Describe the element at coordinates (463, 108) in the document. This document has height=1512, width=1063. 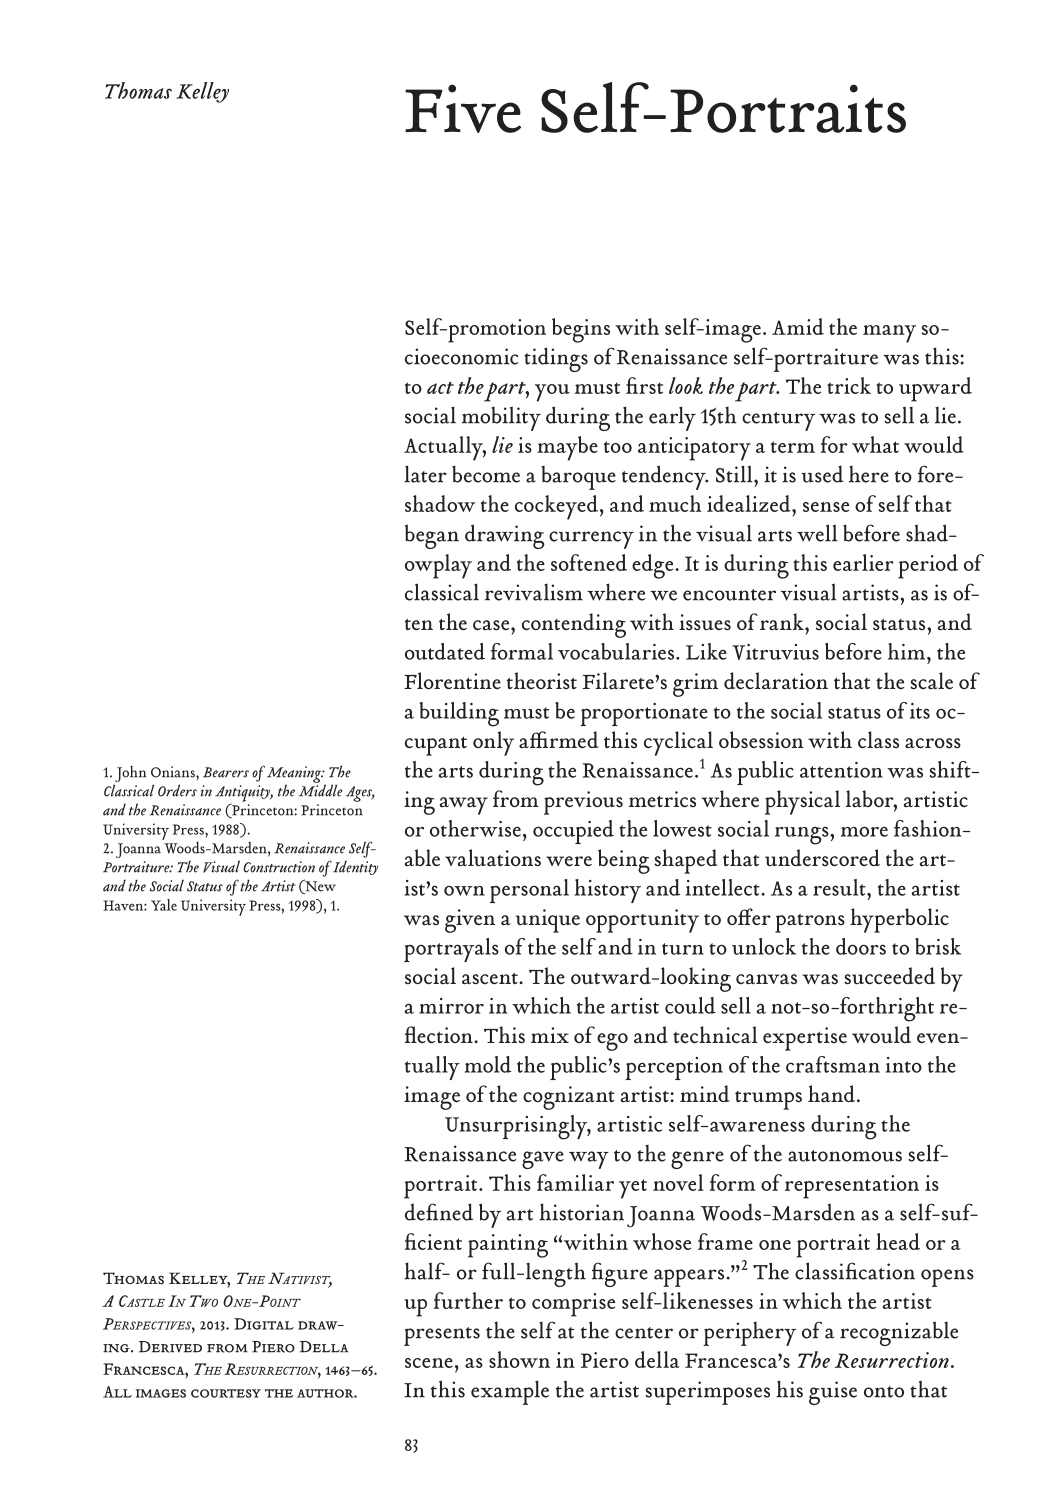
I see `Five` at that location.
